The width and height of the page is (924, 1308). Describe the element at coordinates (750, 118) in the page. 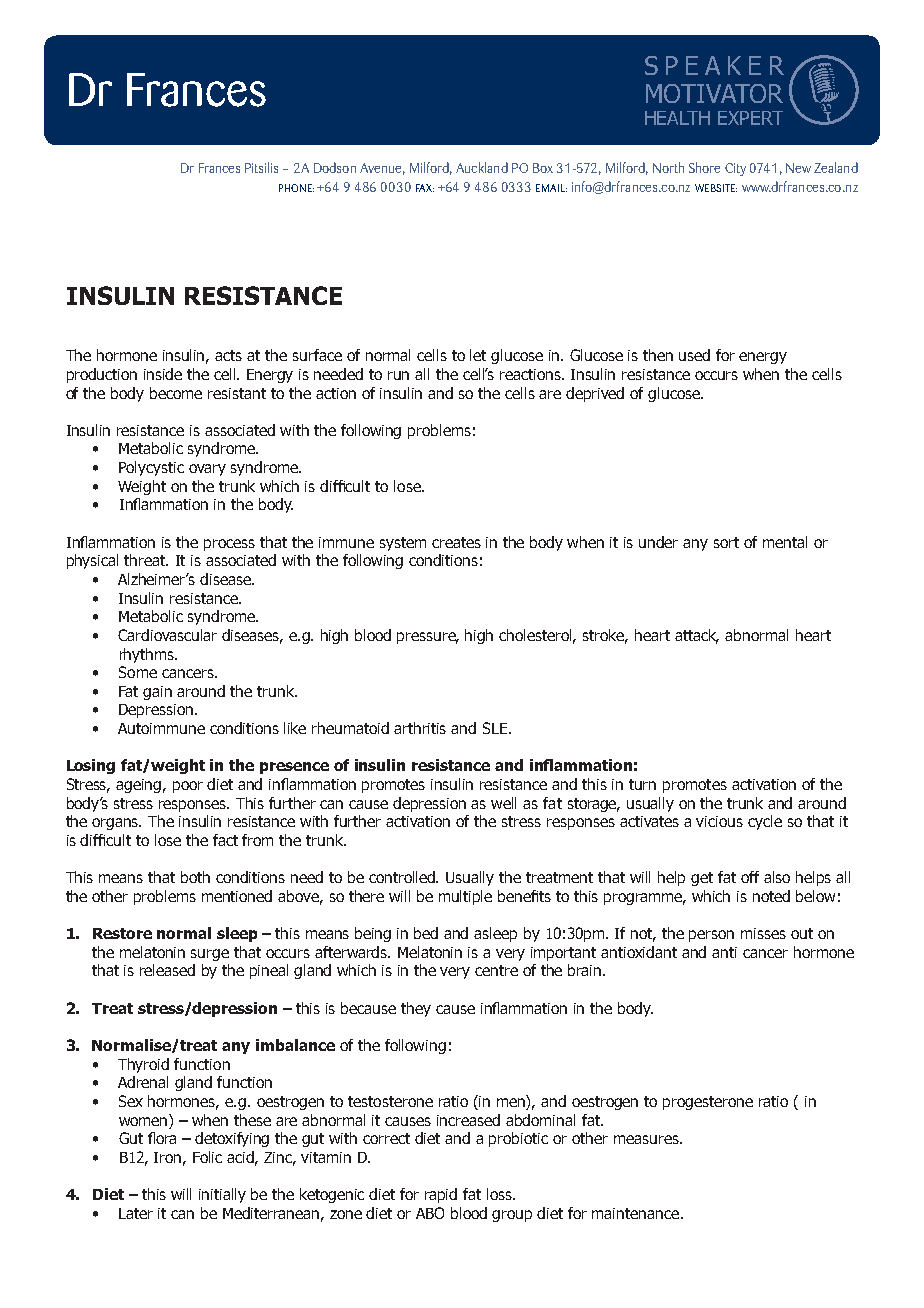

I see `EXPERT` at that location.
